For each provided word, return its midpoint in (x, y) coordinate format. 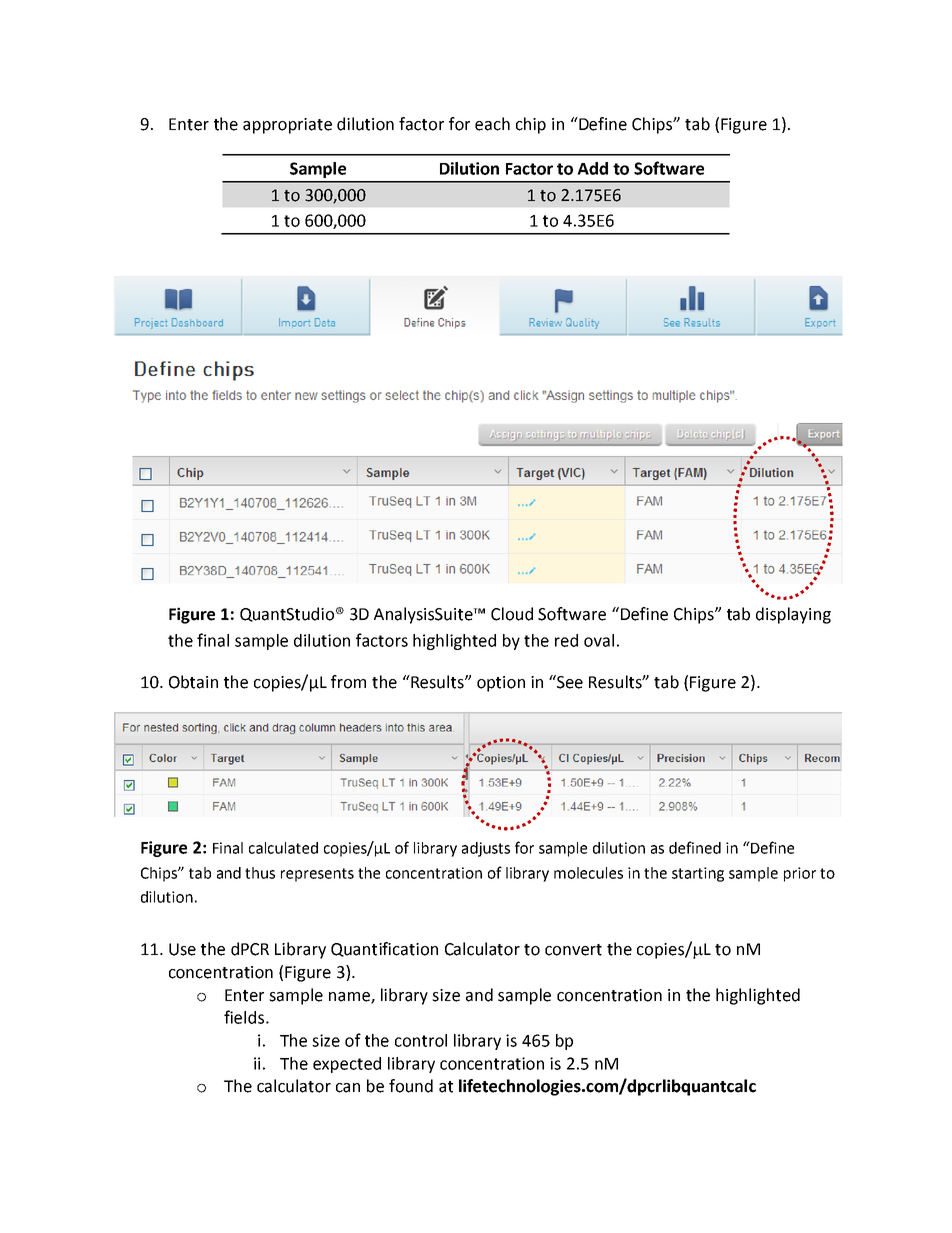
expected (347, 1065)
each (492, 124)
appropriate (287, 126)
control (421, 1040)
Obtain (193, 682)
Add (592, 168)
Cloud (512, 614)
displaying (793, 615)
